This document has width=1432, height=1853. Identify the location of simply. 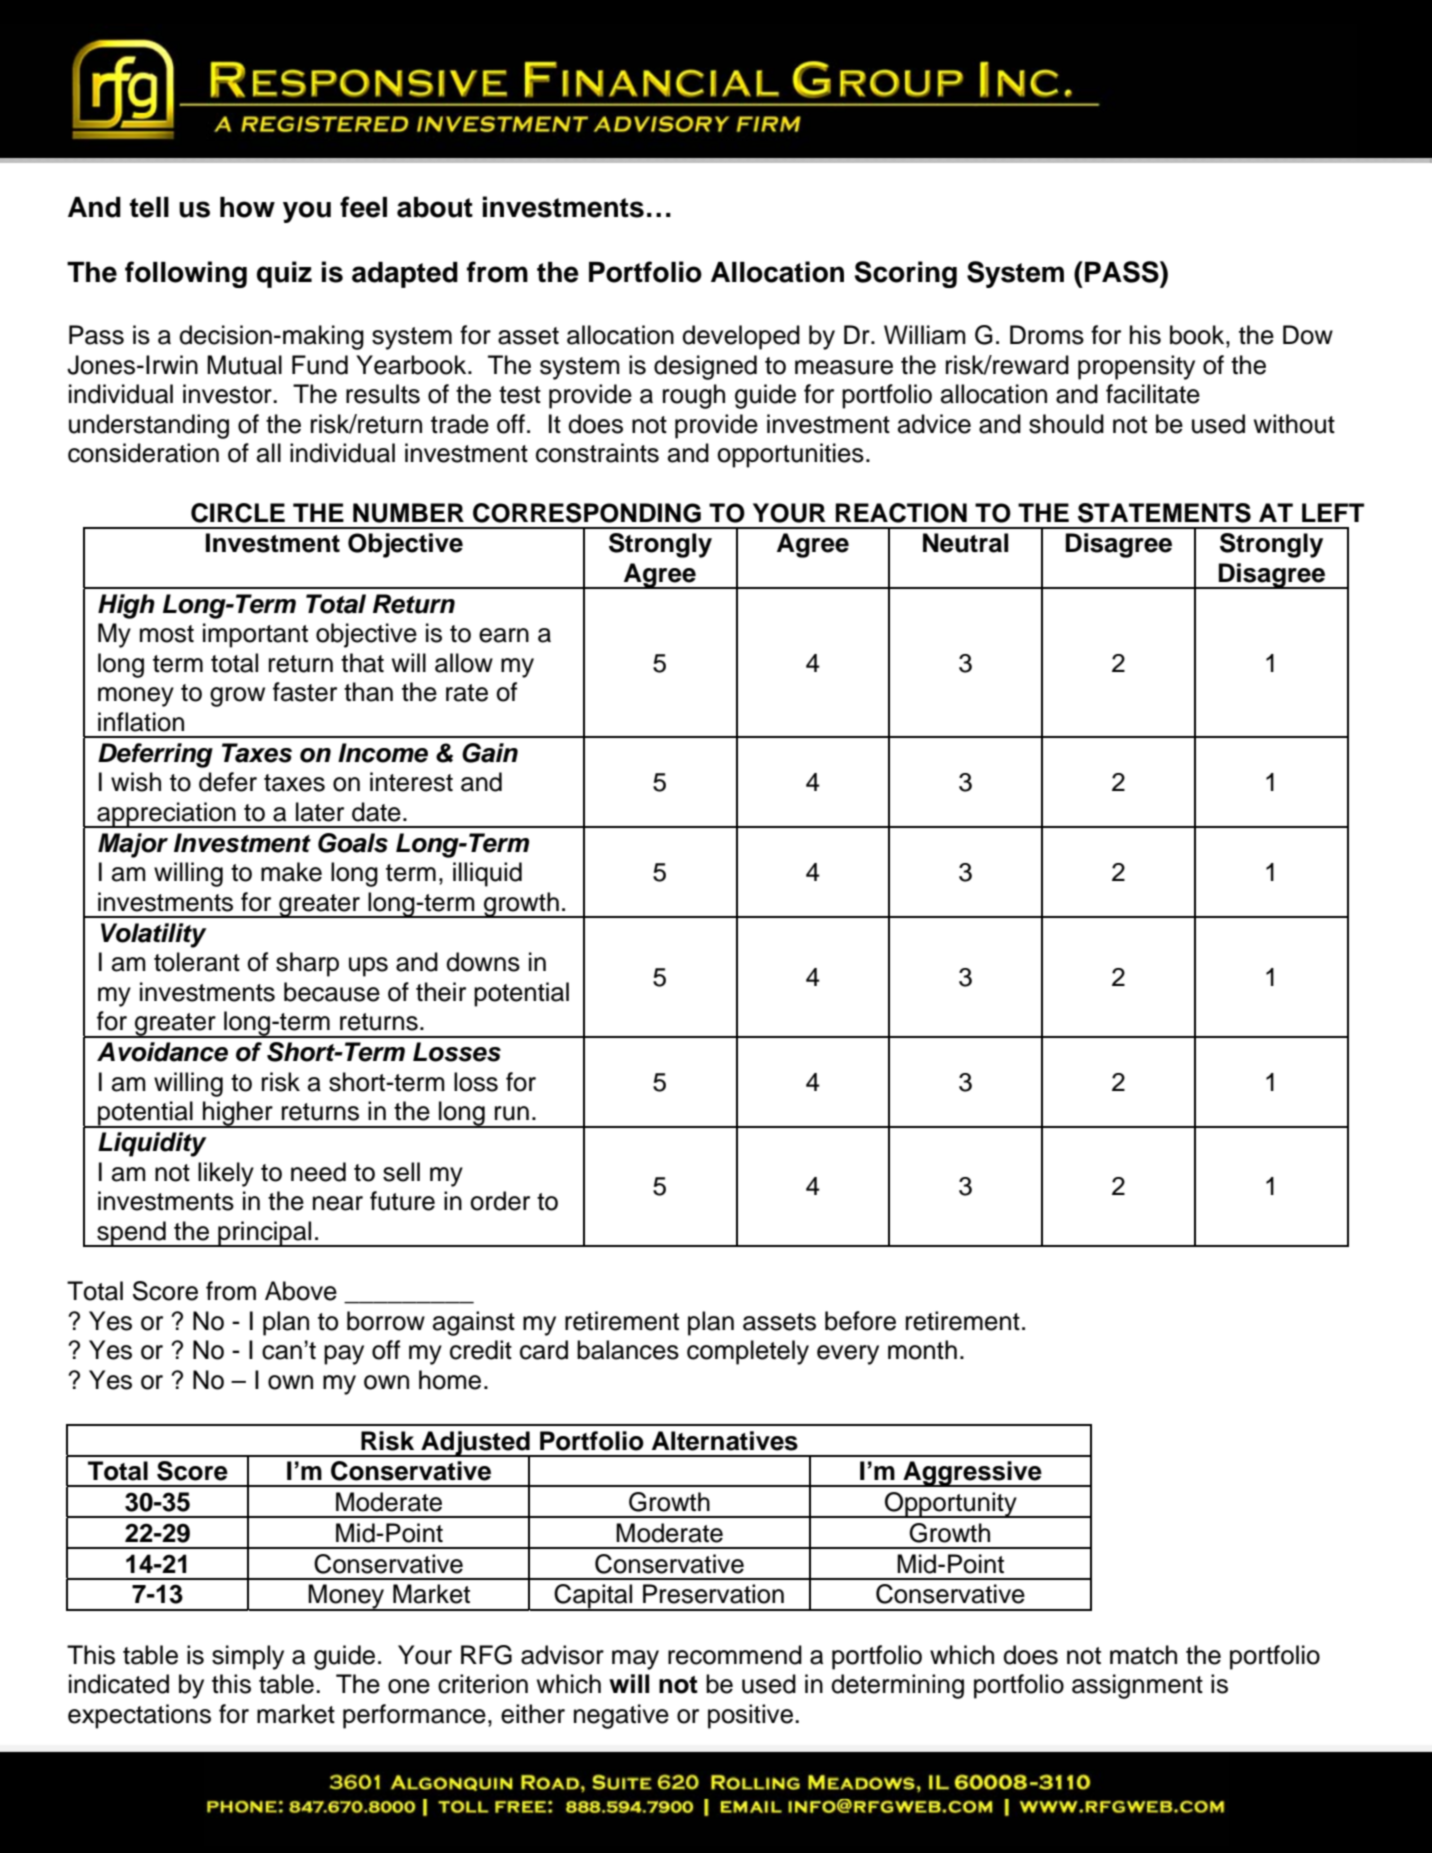
(248, 1657).
